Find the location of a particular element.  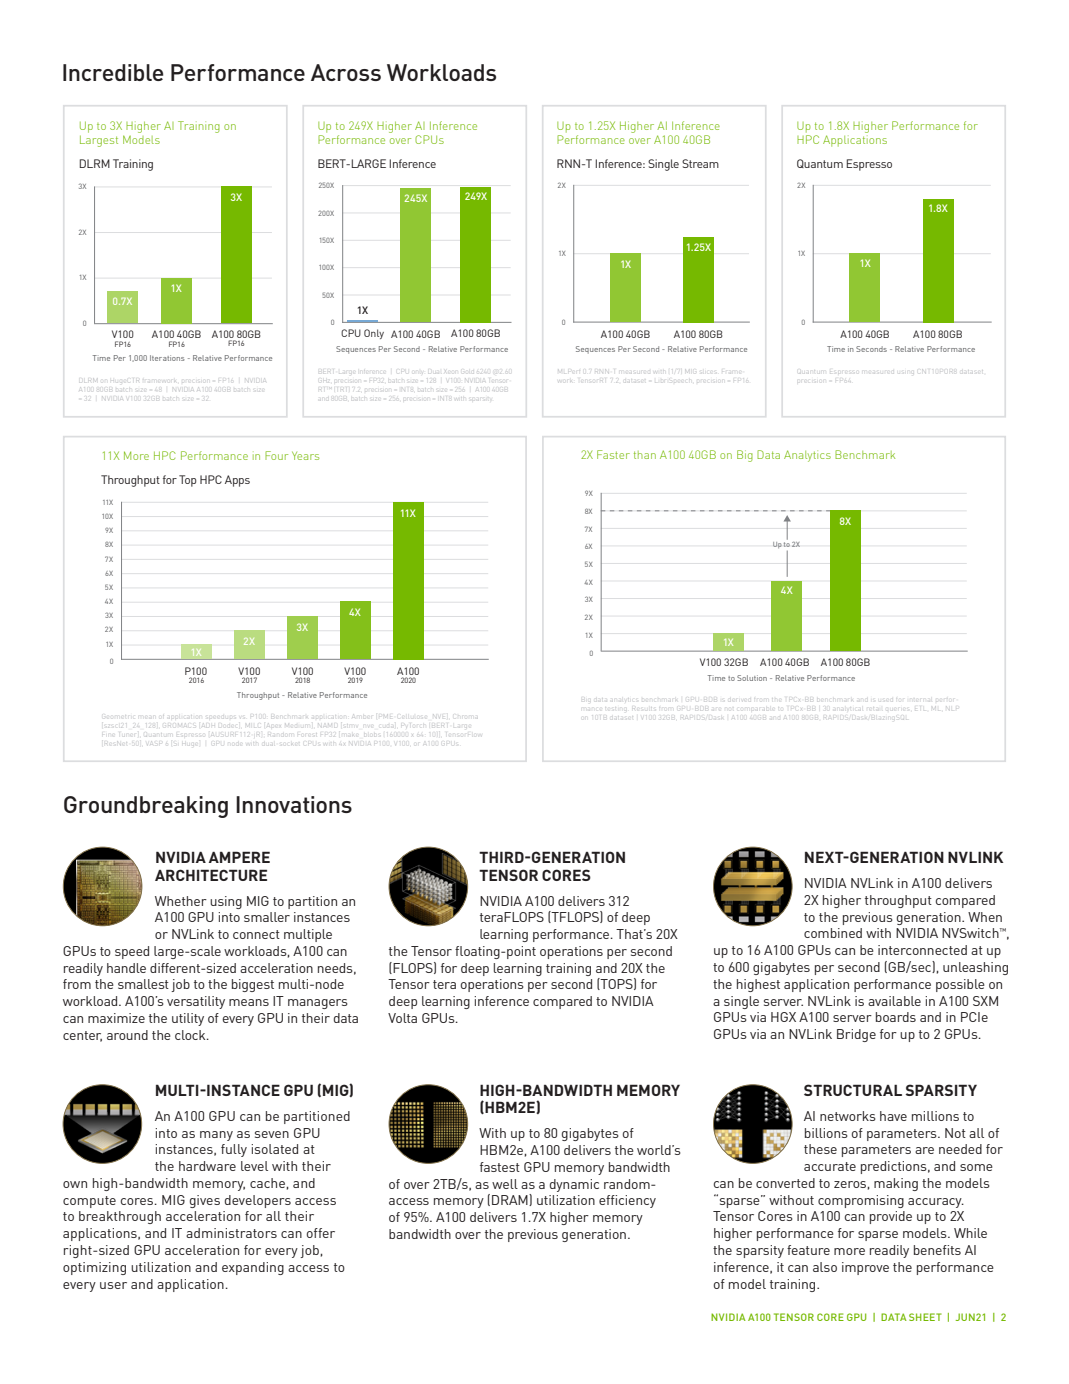

combined is located at coordinates (833, 933).
